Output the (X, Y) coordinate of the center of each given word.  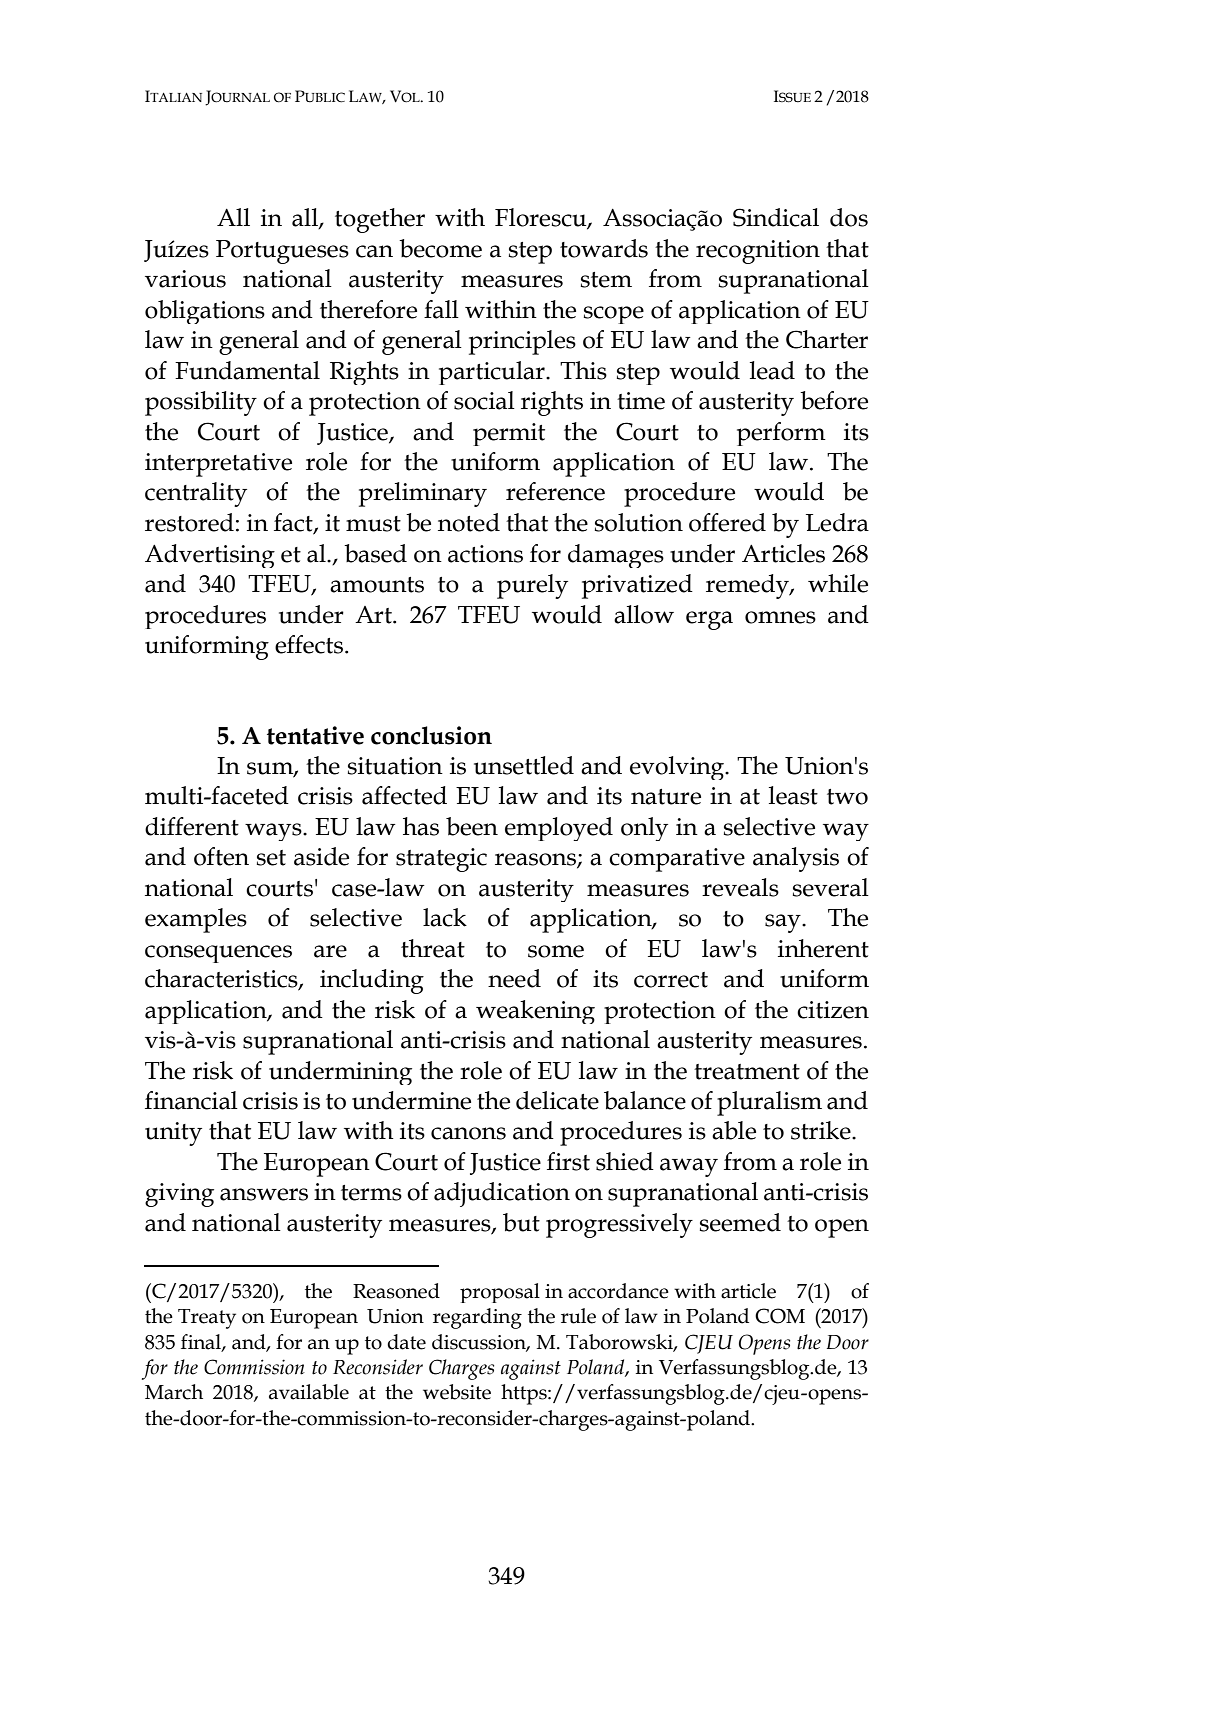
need (514, 978)
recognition (758, 252)
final (202, 1342)
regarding (477, 1318)
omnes (780, 617)
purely (532, 586)
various (185, 279)
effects (310, 644)
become (440, 248)
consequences (218, 954)
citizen (833, 1010)
